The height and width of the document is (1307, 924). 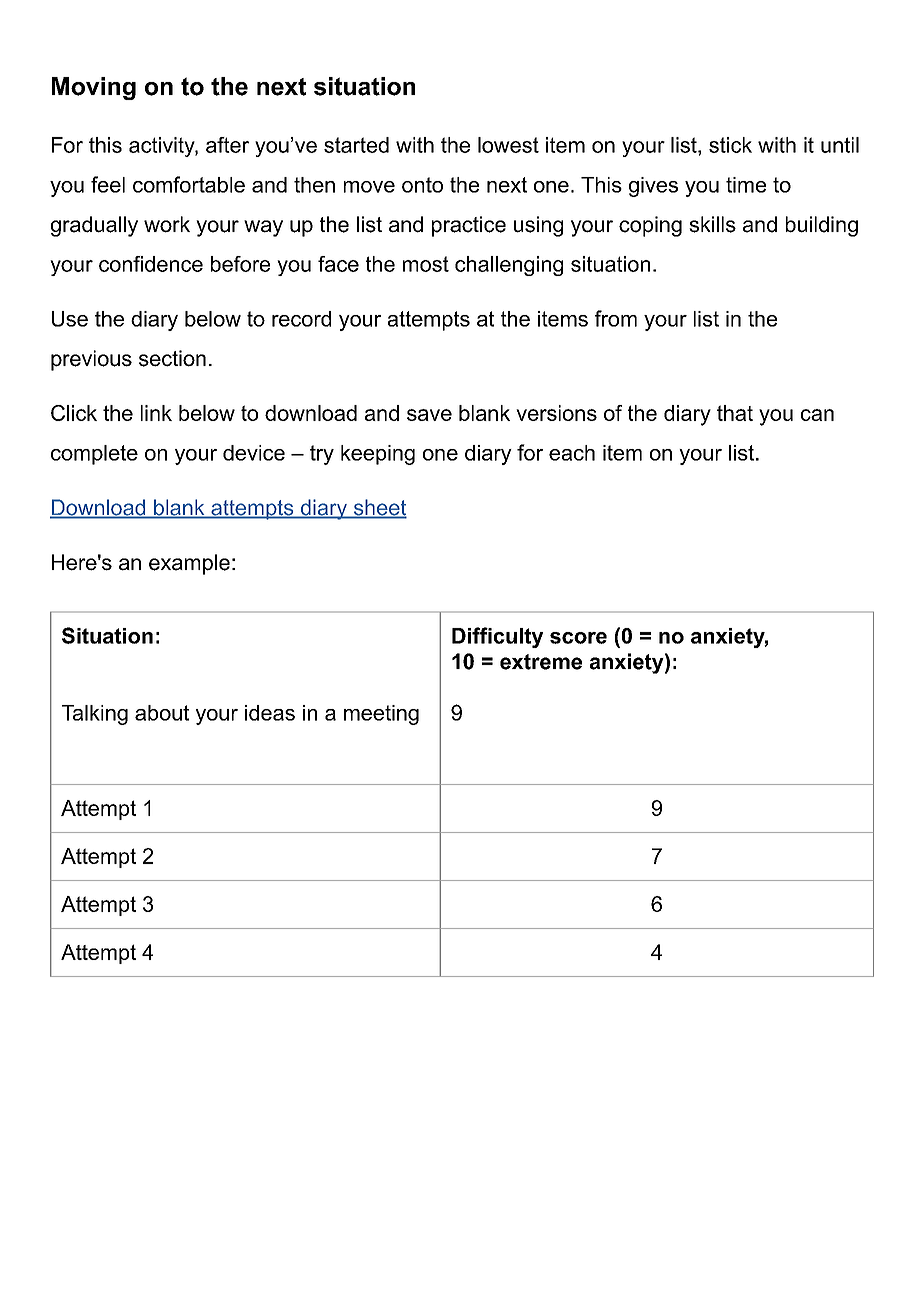 I want to click on Moving, so click(x=94, y=88).
